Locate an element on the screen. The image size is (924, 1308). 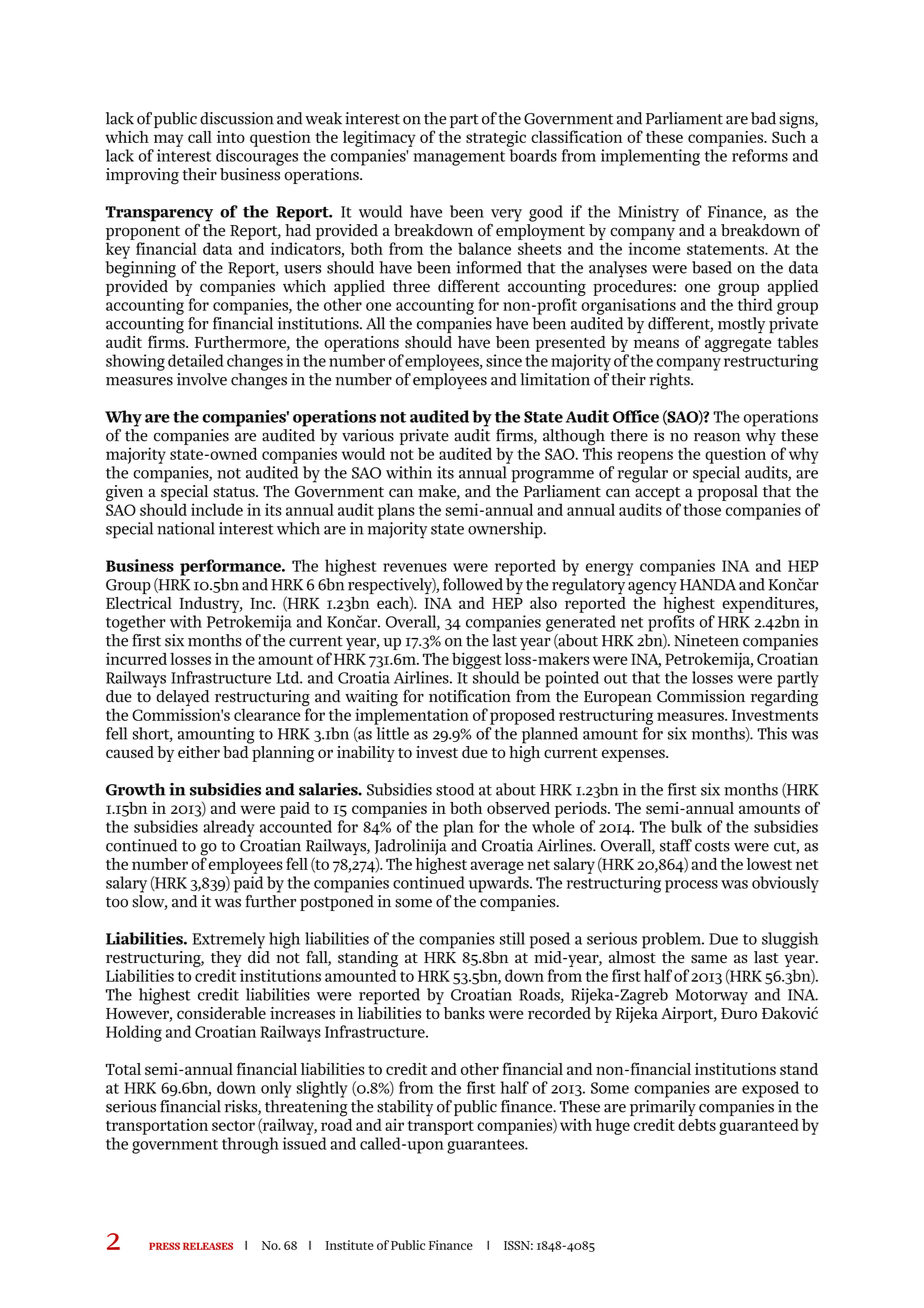
RELEASES is located at coordinates (208, 1246).
